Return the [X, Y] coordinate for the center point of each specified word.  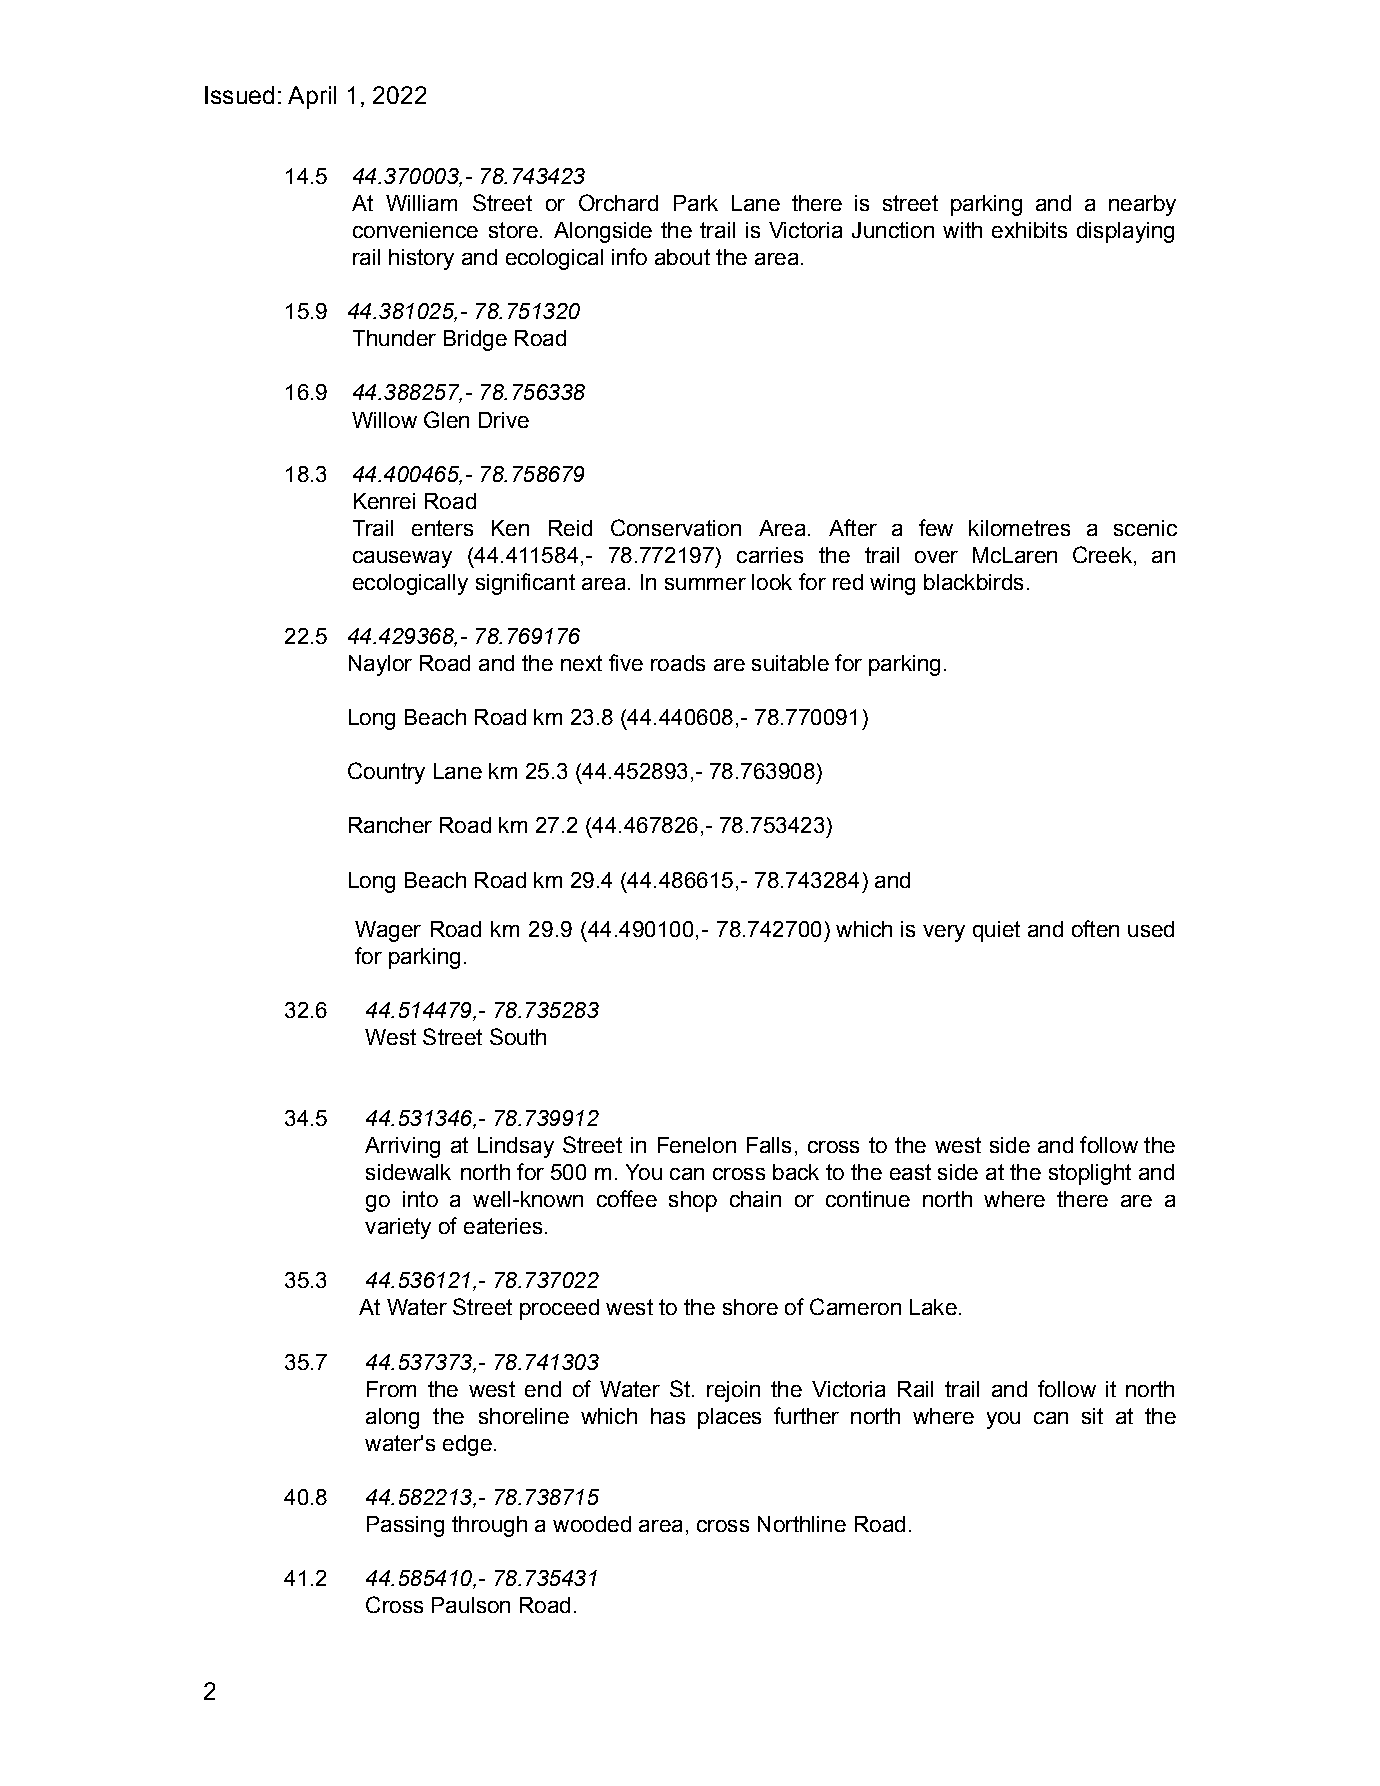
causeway [402, 559]
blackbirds [973, 582]
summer [705, 584]
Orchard [618, 202]
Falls [769, 1145]
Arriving [402, 1147]
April [312, 97]
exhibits [1029, 230]
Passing [405, 1526]
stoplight [1090, 1174]
